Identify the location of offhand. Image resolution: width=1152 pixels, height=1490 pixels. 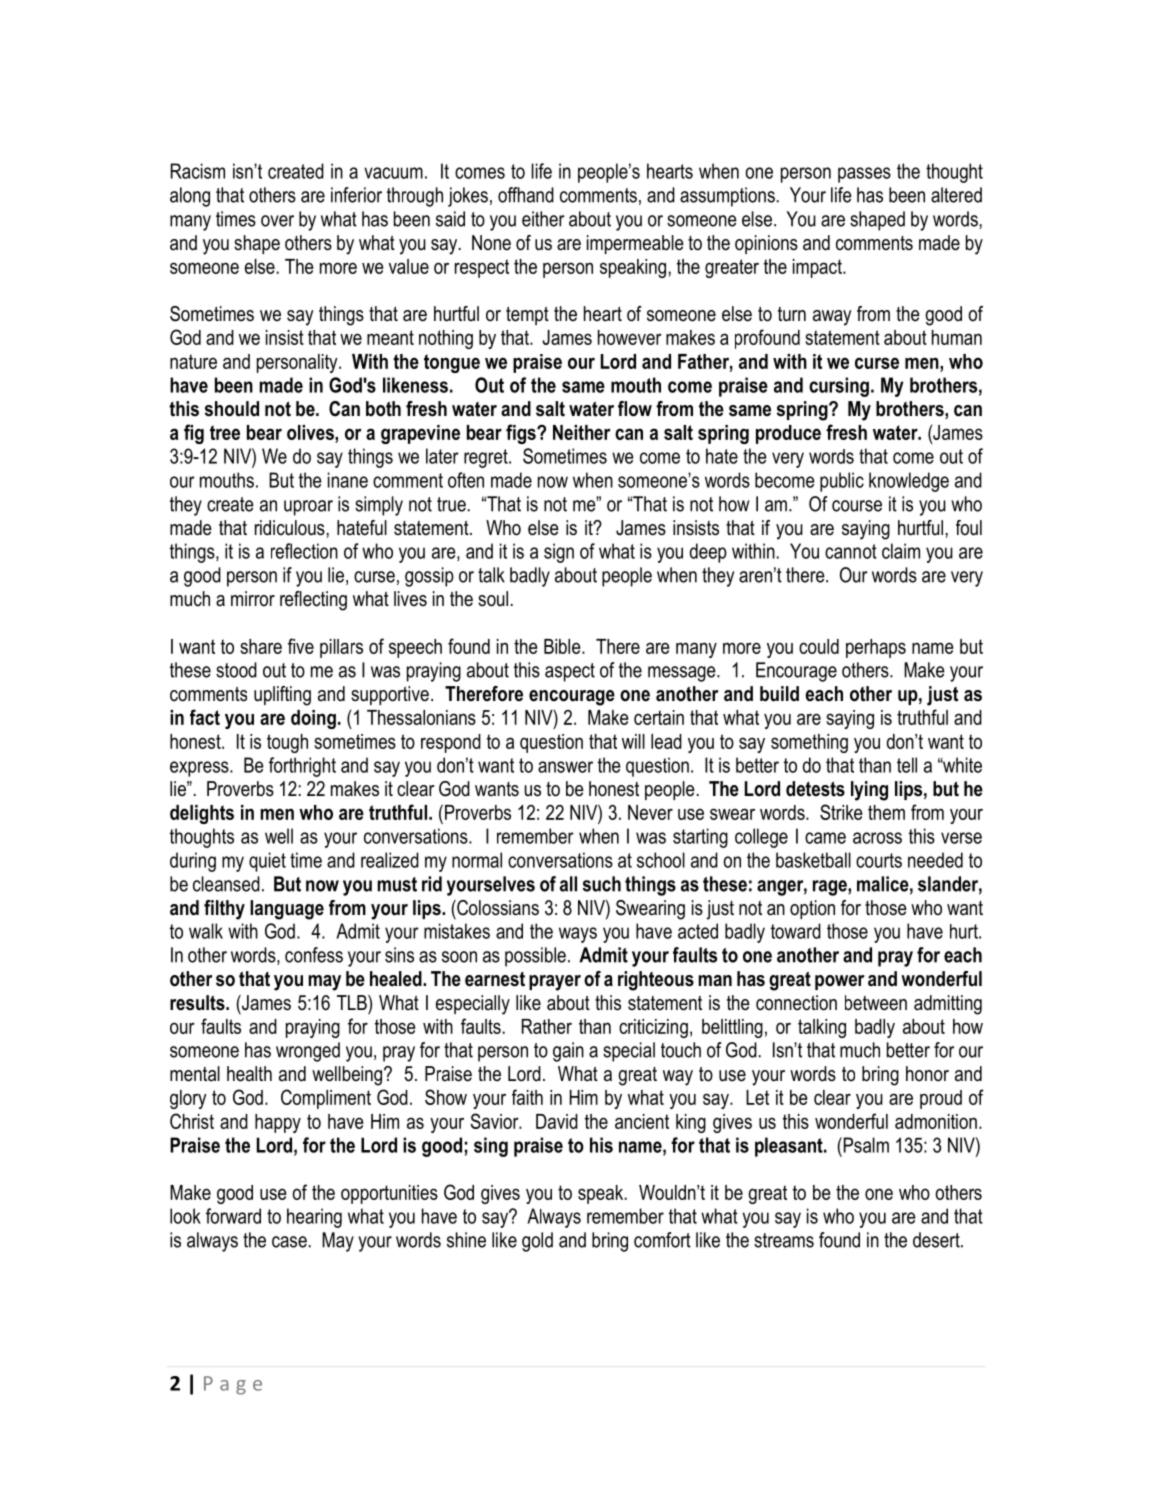
(526, 195).
